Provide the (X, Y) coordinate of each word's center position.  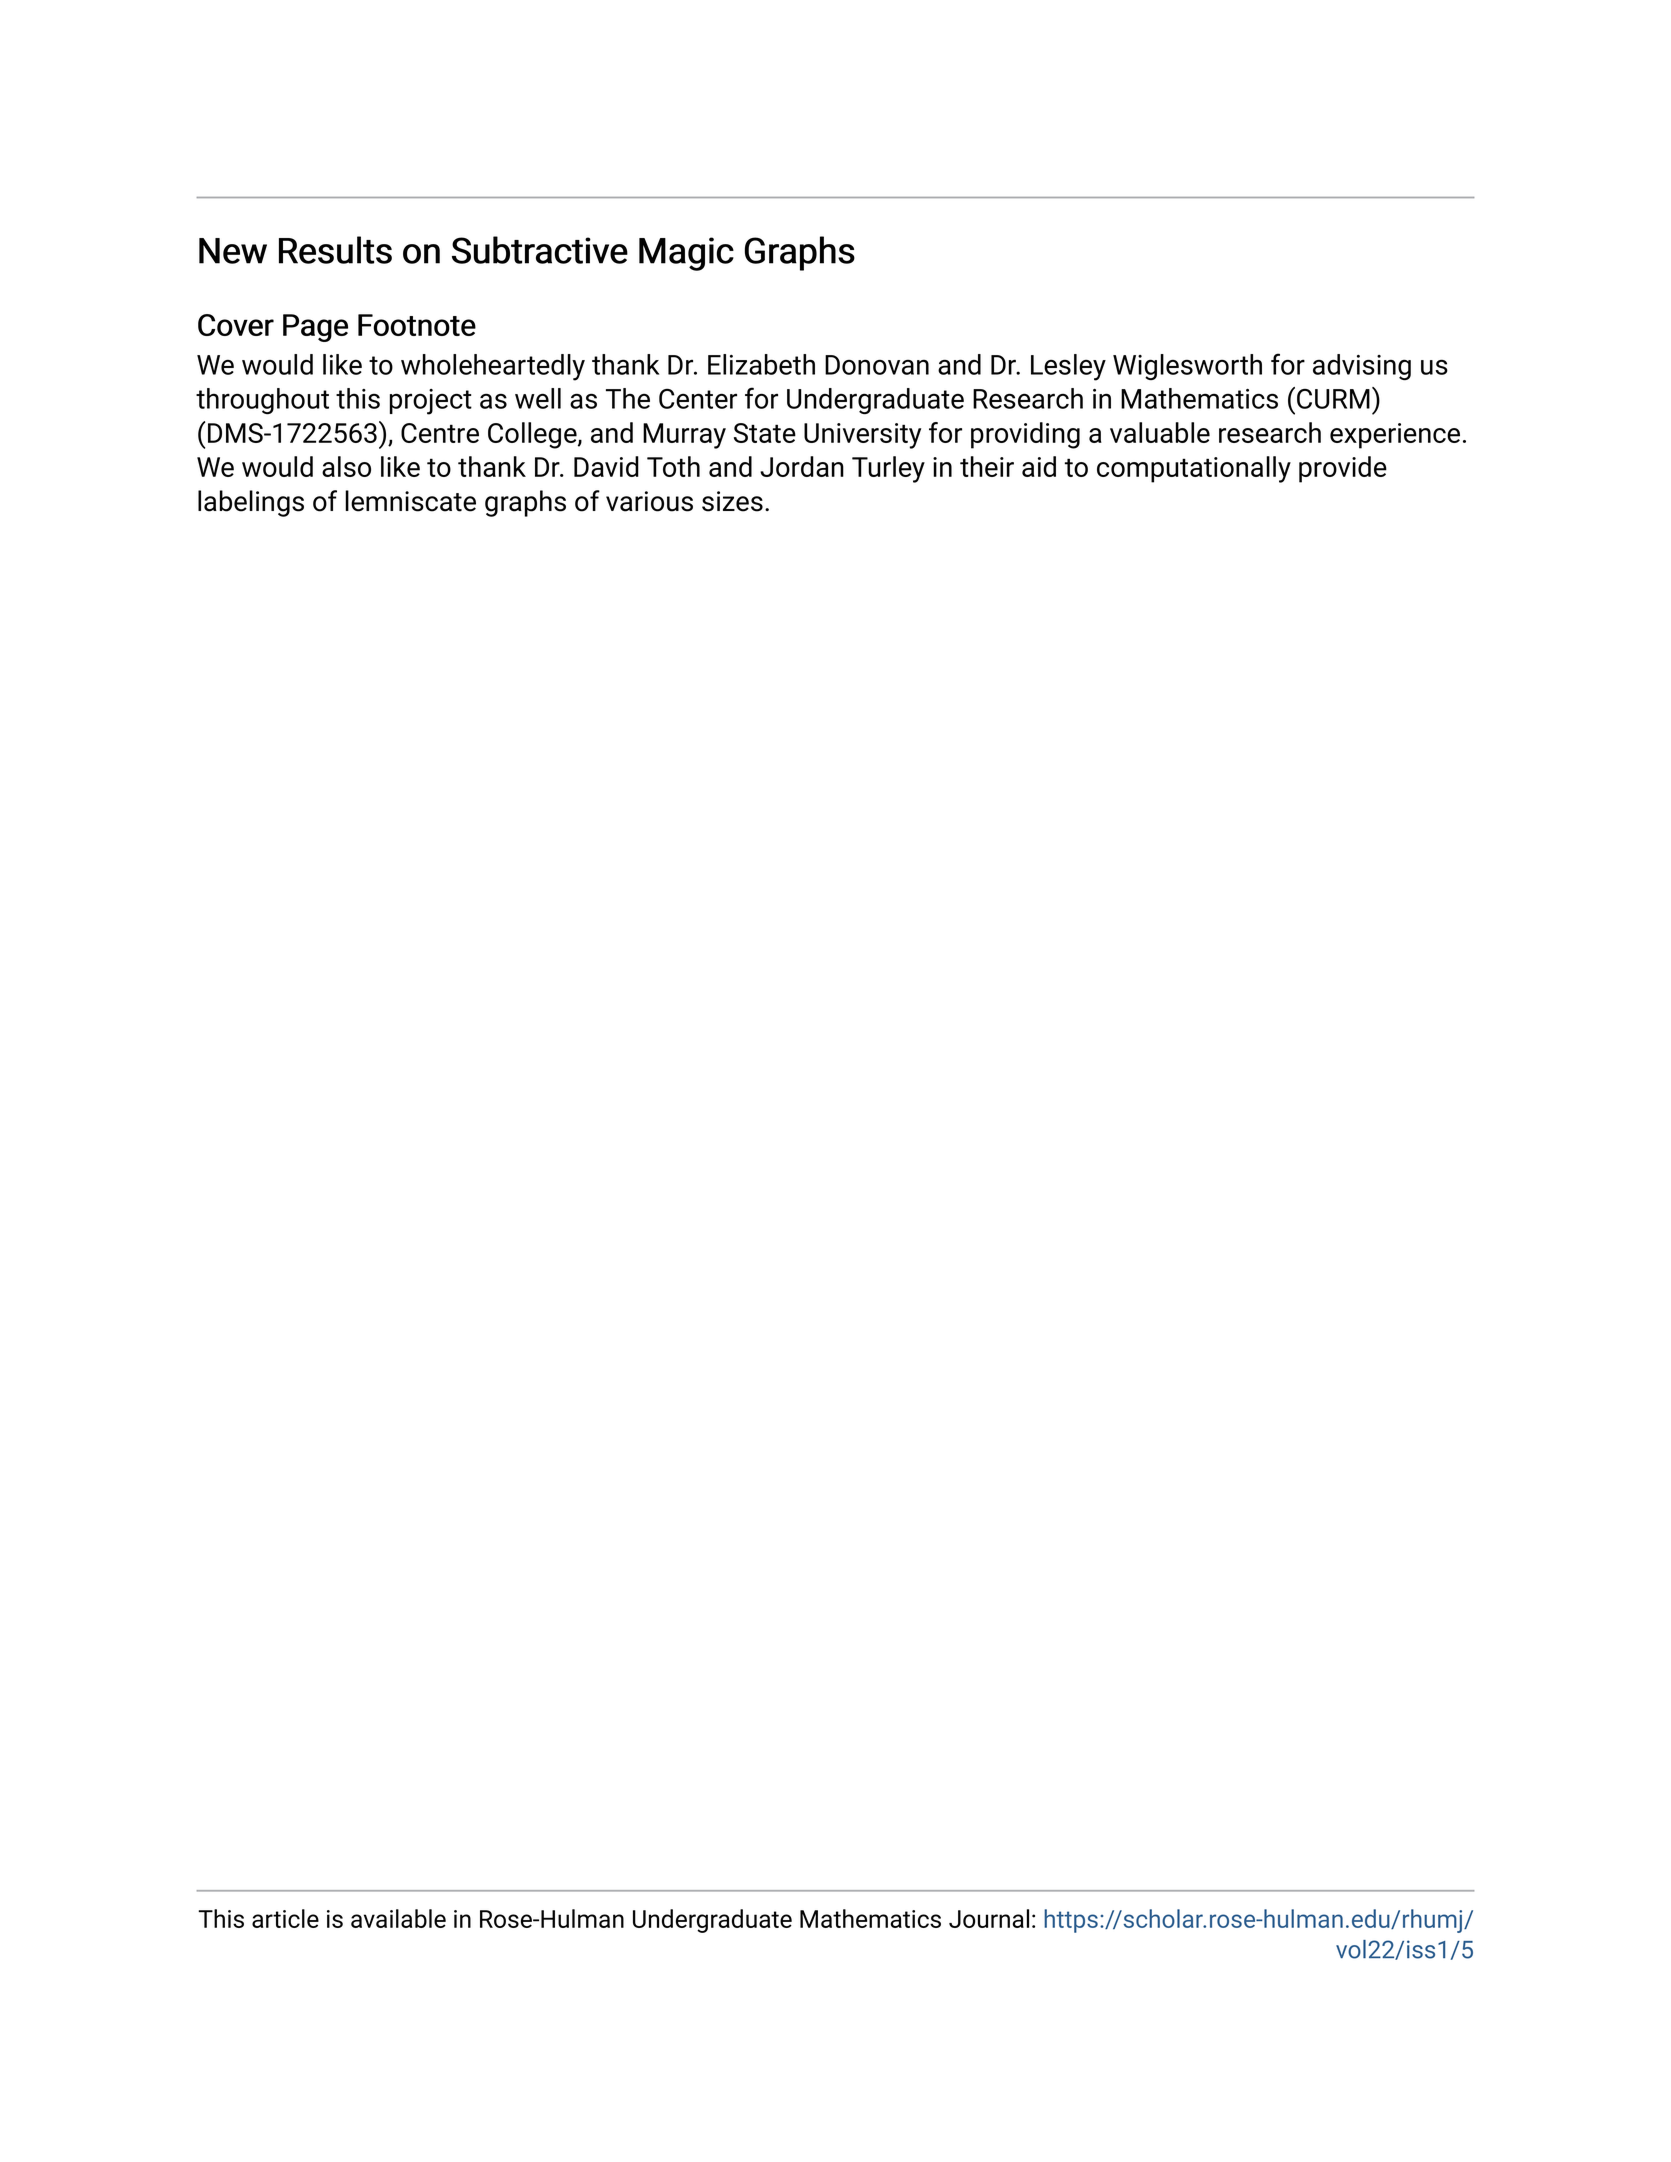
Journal (989, 1918)
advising (1362, 367)
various (649, 501)
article (285, 1918)
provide (1343, 469)
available (398, 1918)
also (346, 466)
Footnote (417, 325)
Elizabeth (761, 364)
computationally (1194, 469)
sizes (732, 501)
